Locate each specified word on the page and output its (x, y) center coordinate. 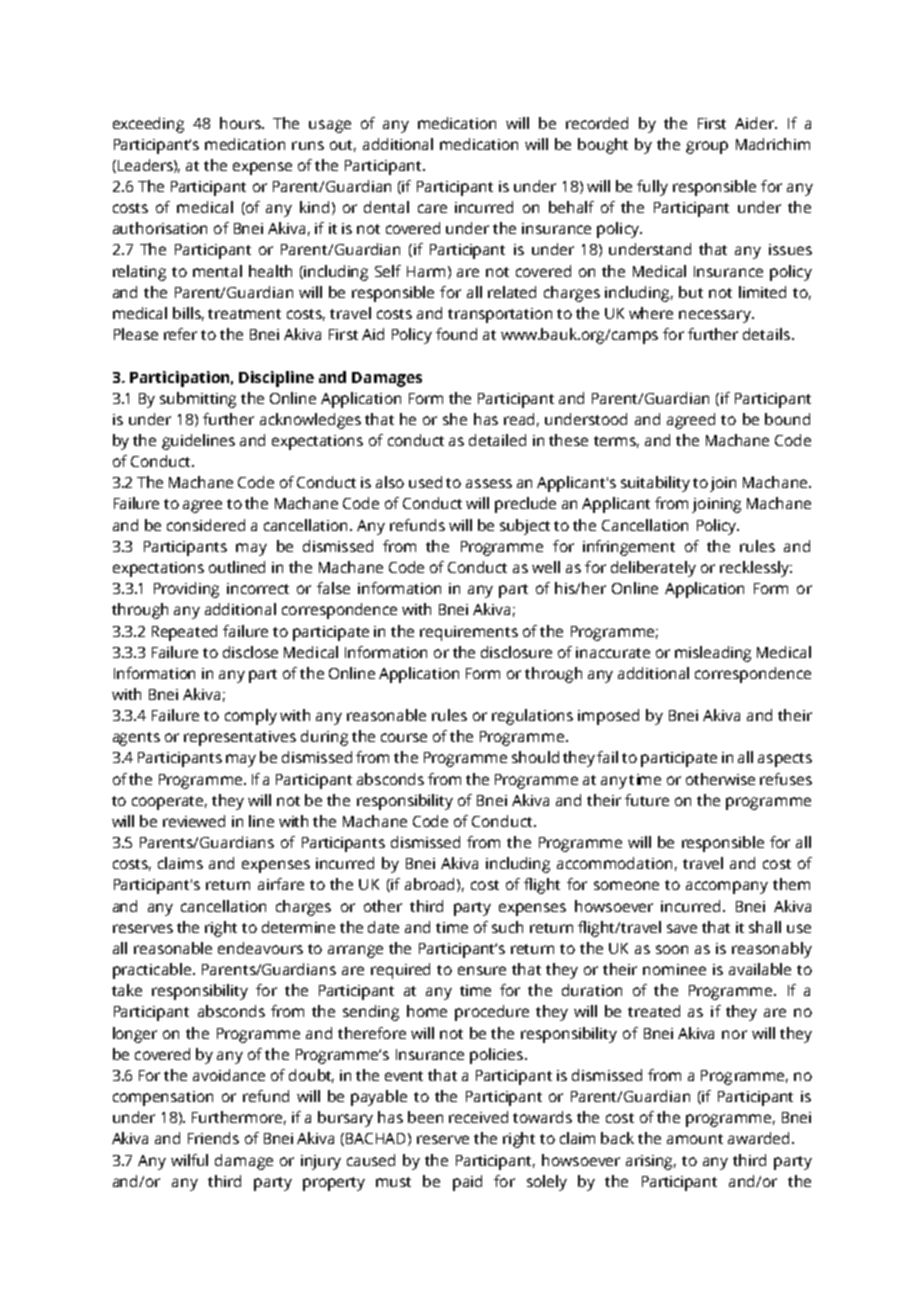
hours (241, 123)
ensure (482, 970)
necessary (716, 316)
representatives (240, 738)
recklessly (755, 569)
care (432, 208)
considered (206, 525)
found (456, 334)
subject (525, 527)
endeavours (260, 948)
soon (672, 949)
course (404, 737)
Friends (213, 1138)
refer (180, 334)
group (707, 147)
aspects (785, 760)
